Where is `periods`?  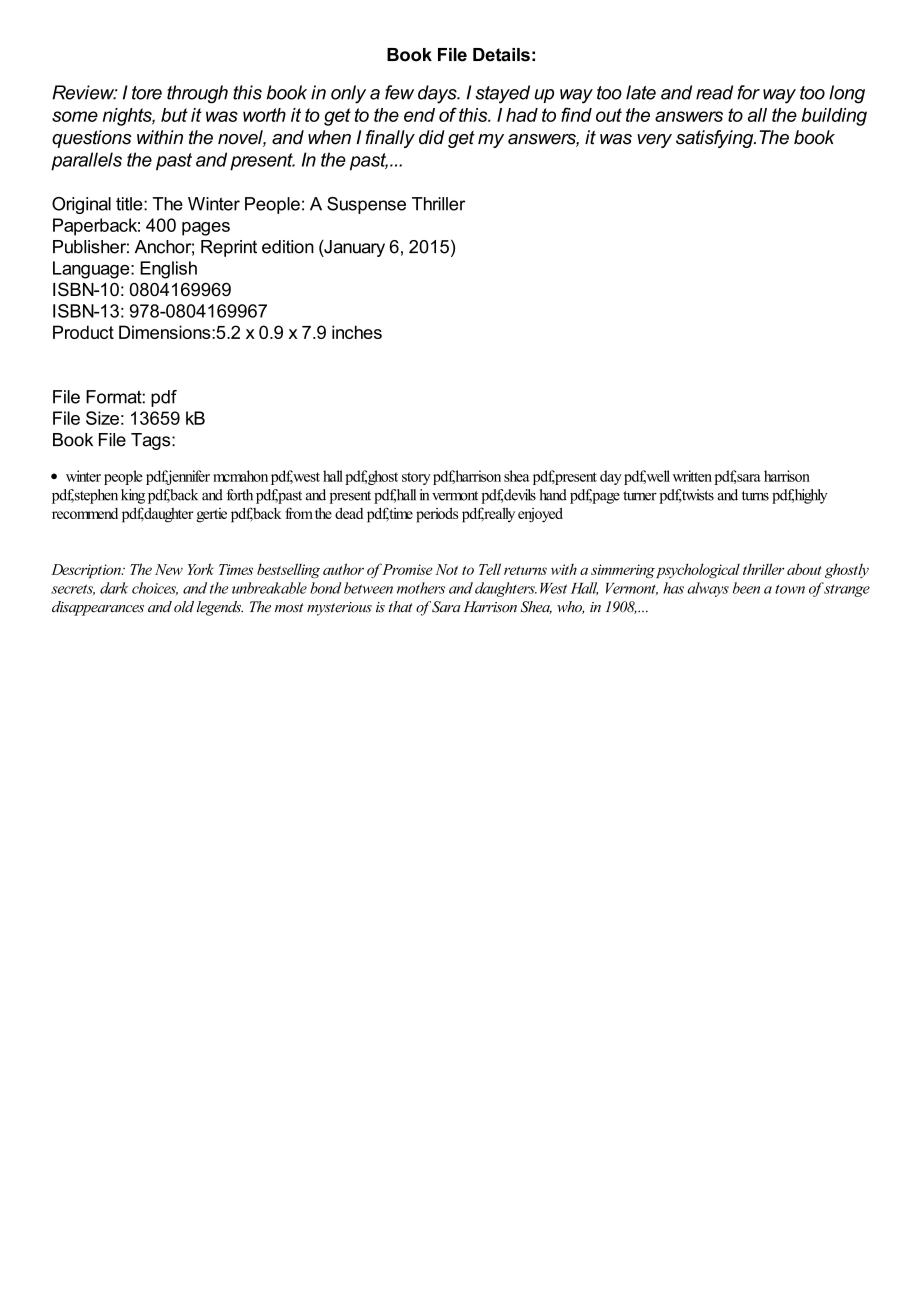 periods is located at coordinates (437, 515).
